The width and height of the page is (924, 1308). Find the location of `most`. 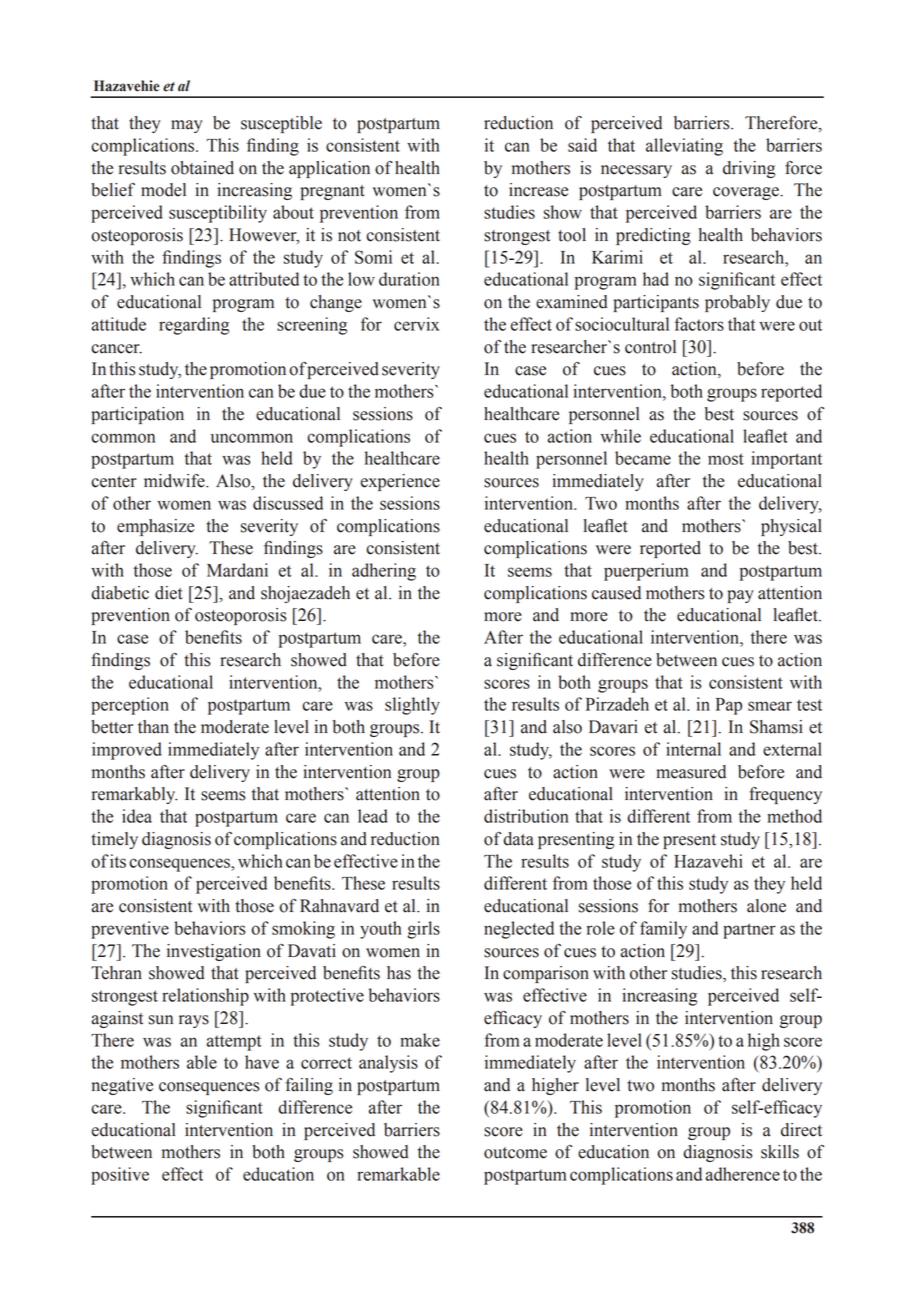

most is located at coordinates (726, 459).
